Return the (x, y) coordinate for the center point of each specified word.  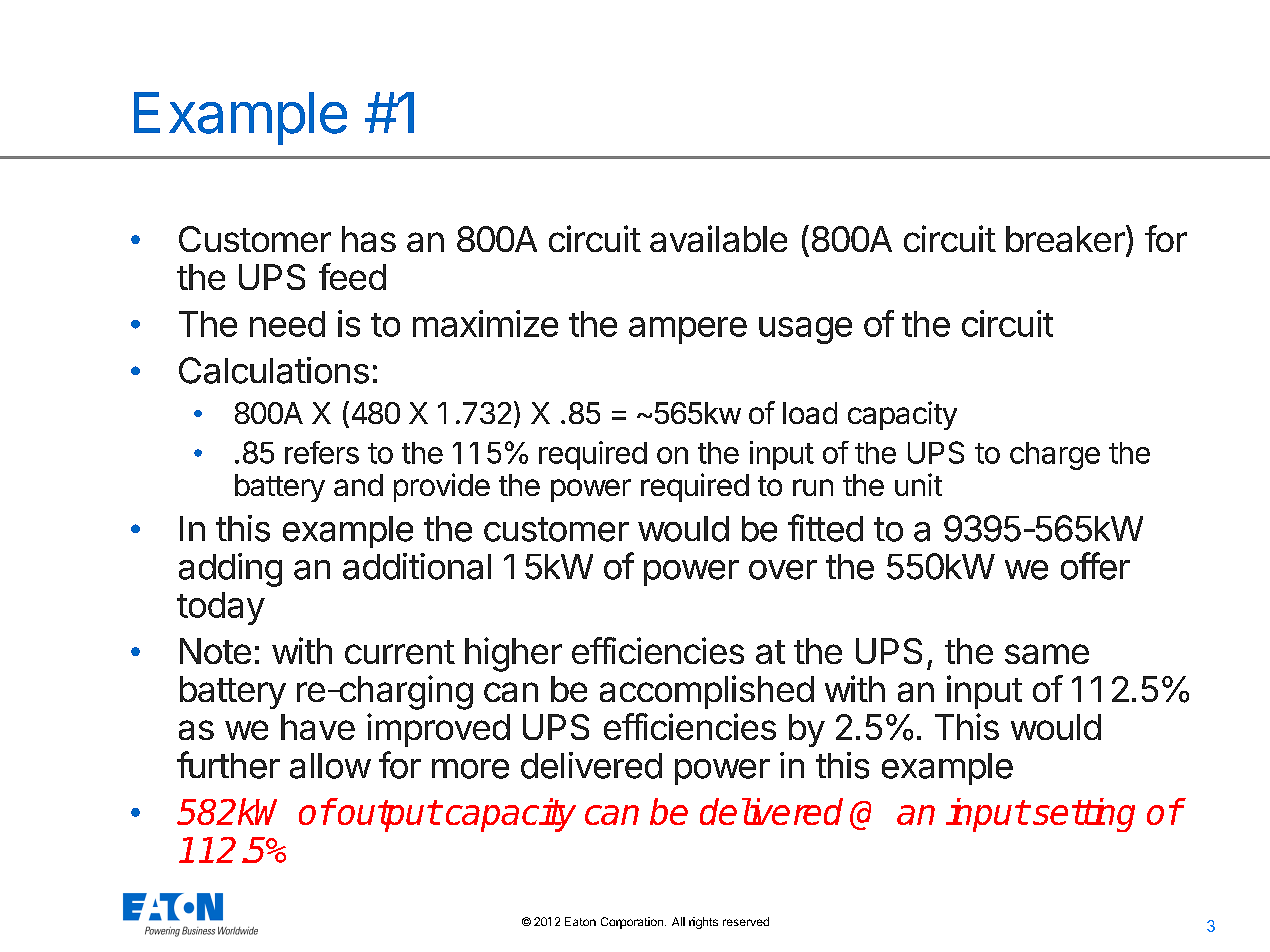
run (813, 487)
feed (352, 276)
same (1047, 654)
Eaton (580, 921)
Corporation (632, 923)
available (718, 238)
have (318, 727)
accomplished (707, 692)
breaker (1065, 239)
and (358, 485)
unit (918, 484)
